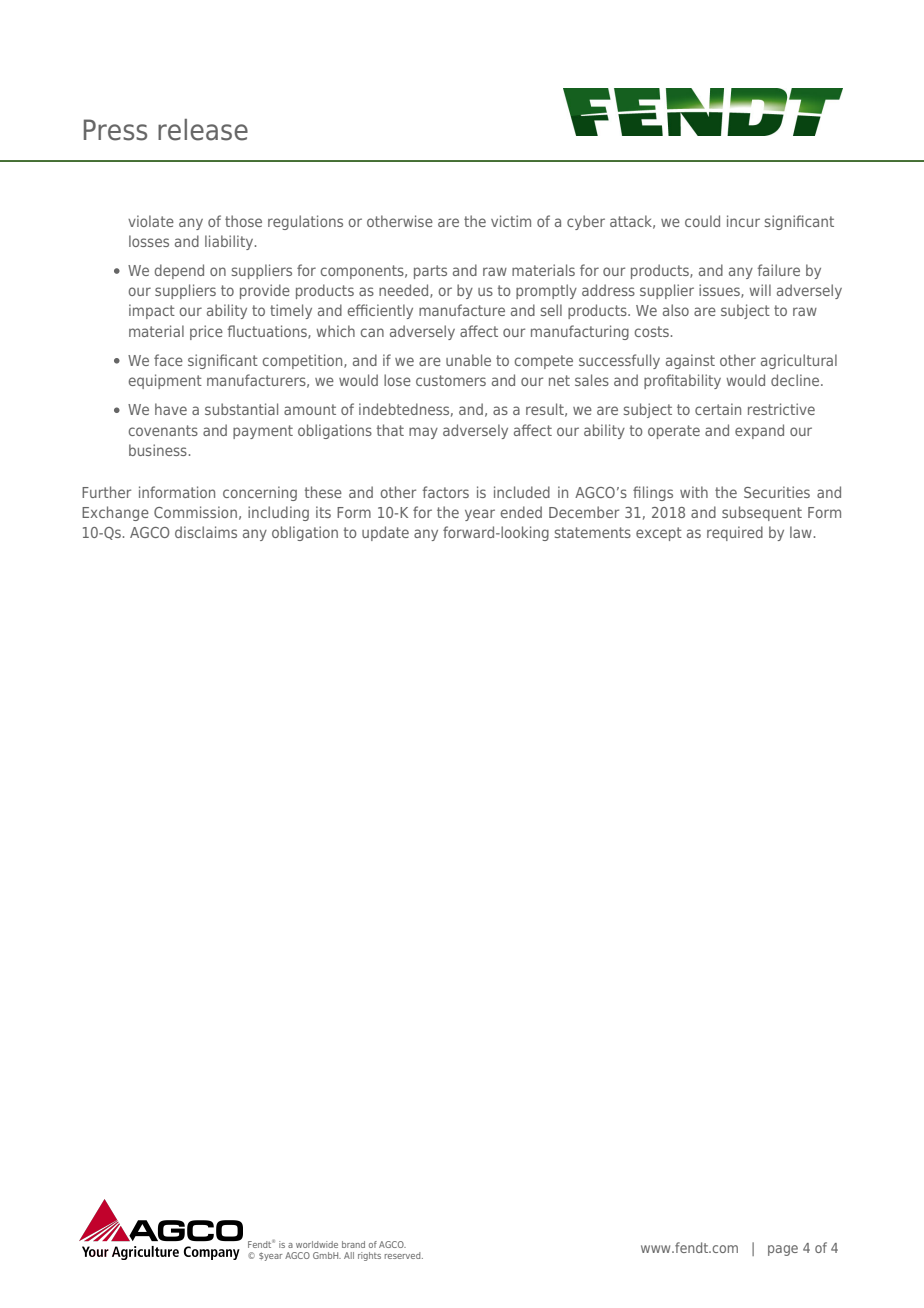 The width and height of the image is (924, 1308). Describe the element at coordinates (203, 130) in the image. I see `release` at that location.
